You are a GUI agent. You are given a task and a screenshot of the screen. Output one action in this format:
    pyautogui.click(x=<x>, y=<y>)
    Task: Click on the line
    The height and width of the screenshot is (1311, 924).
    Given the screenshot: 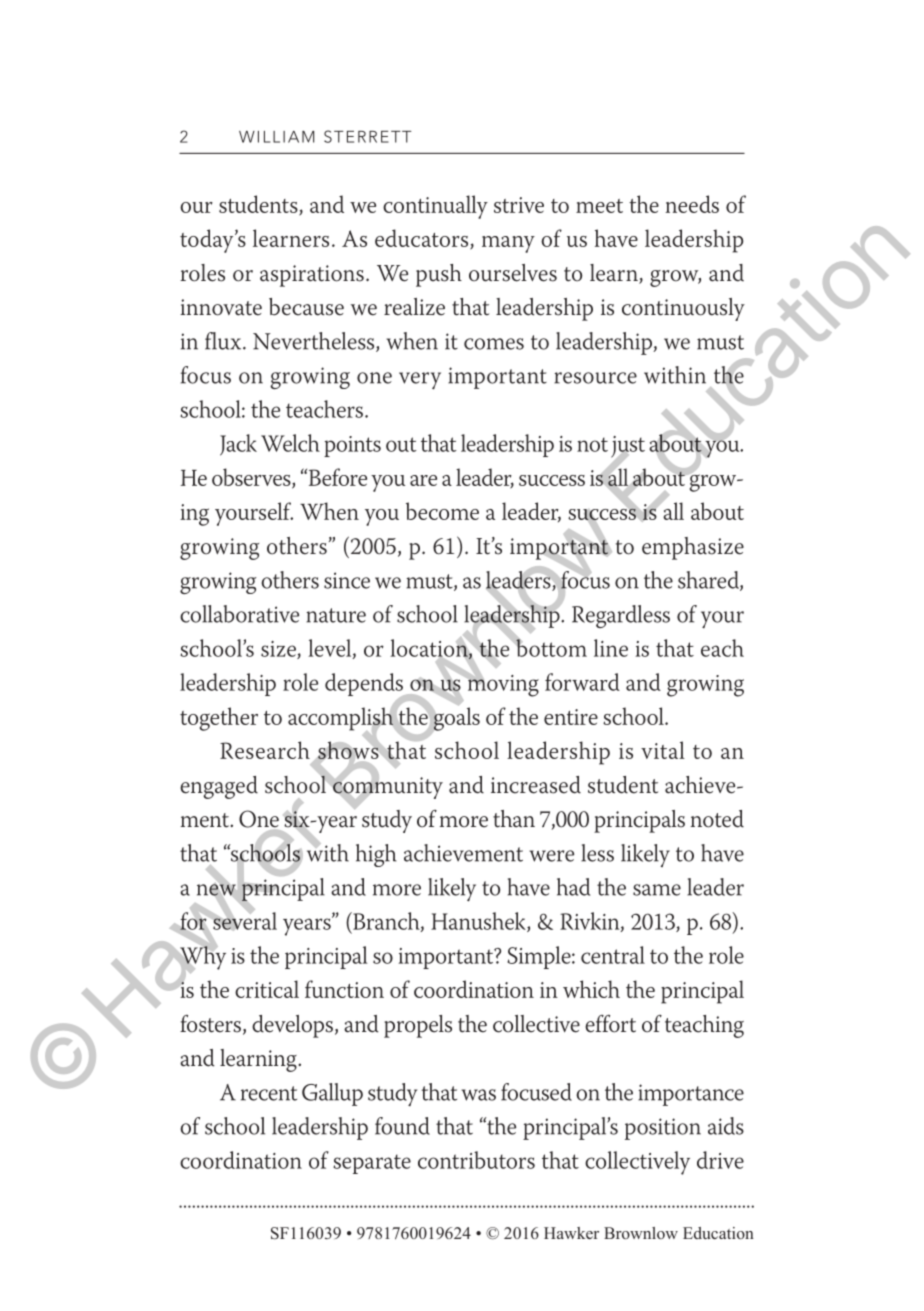 What is the action you would take?
    pyautogui.click(x=611, y=648)
